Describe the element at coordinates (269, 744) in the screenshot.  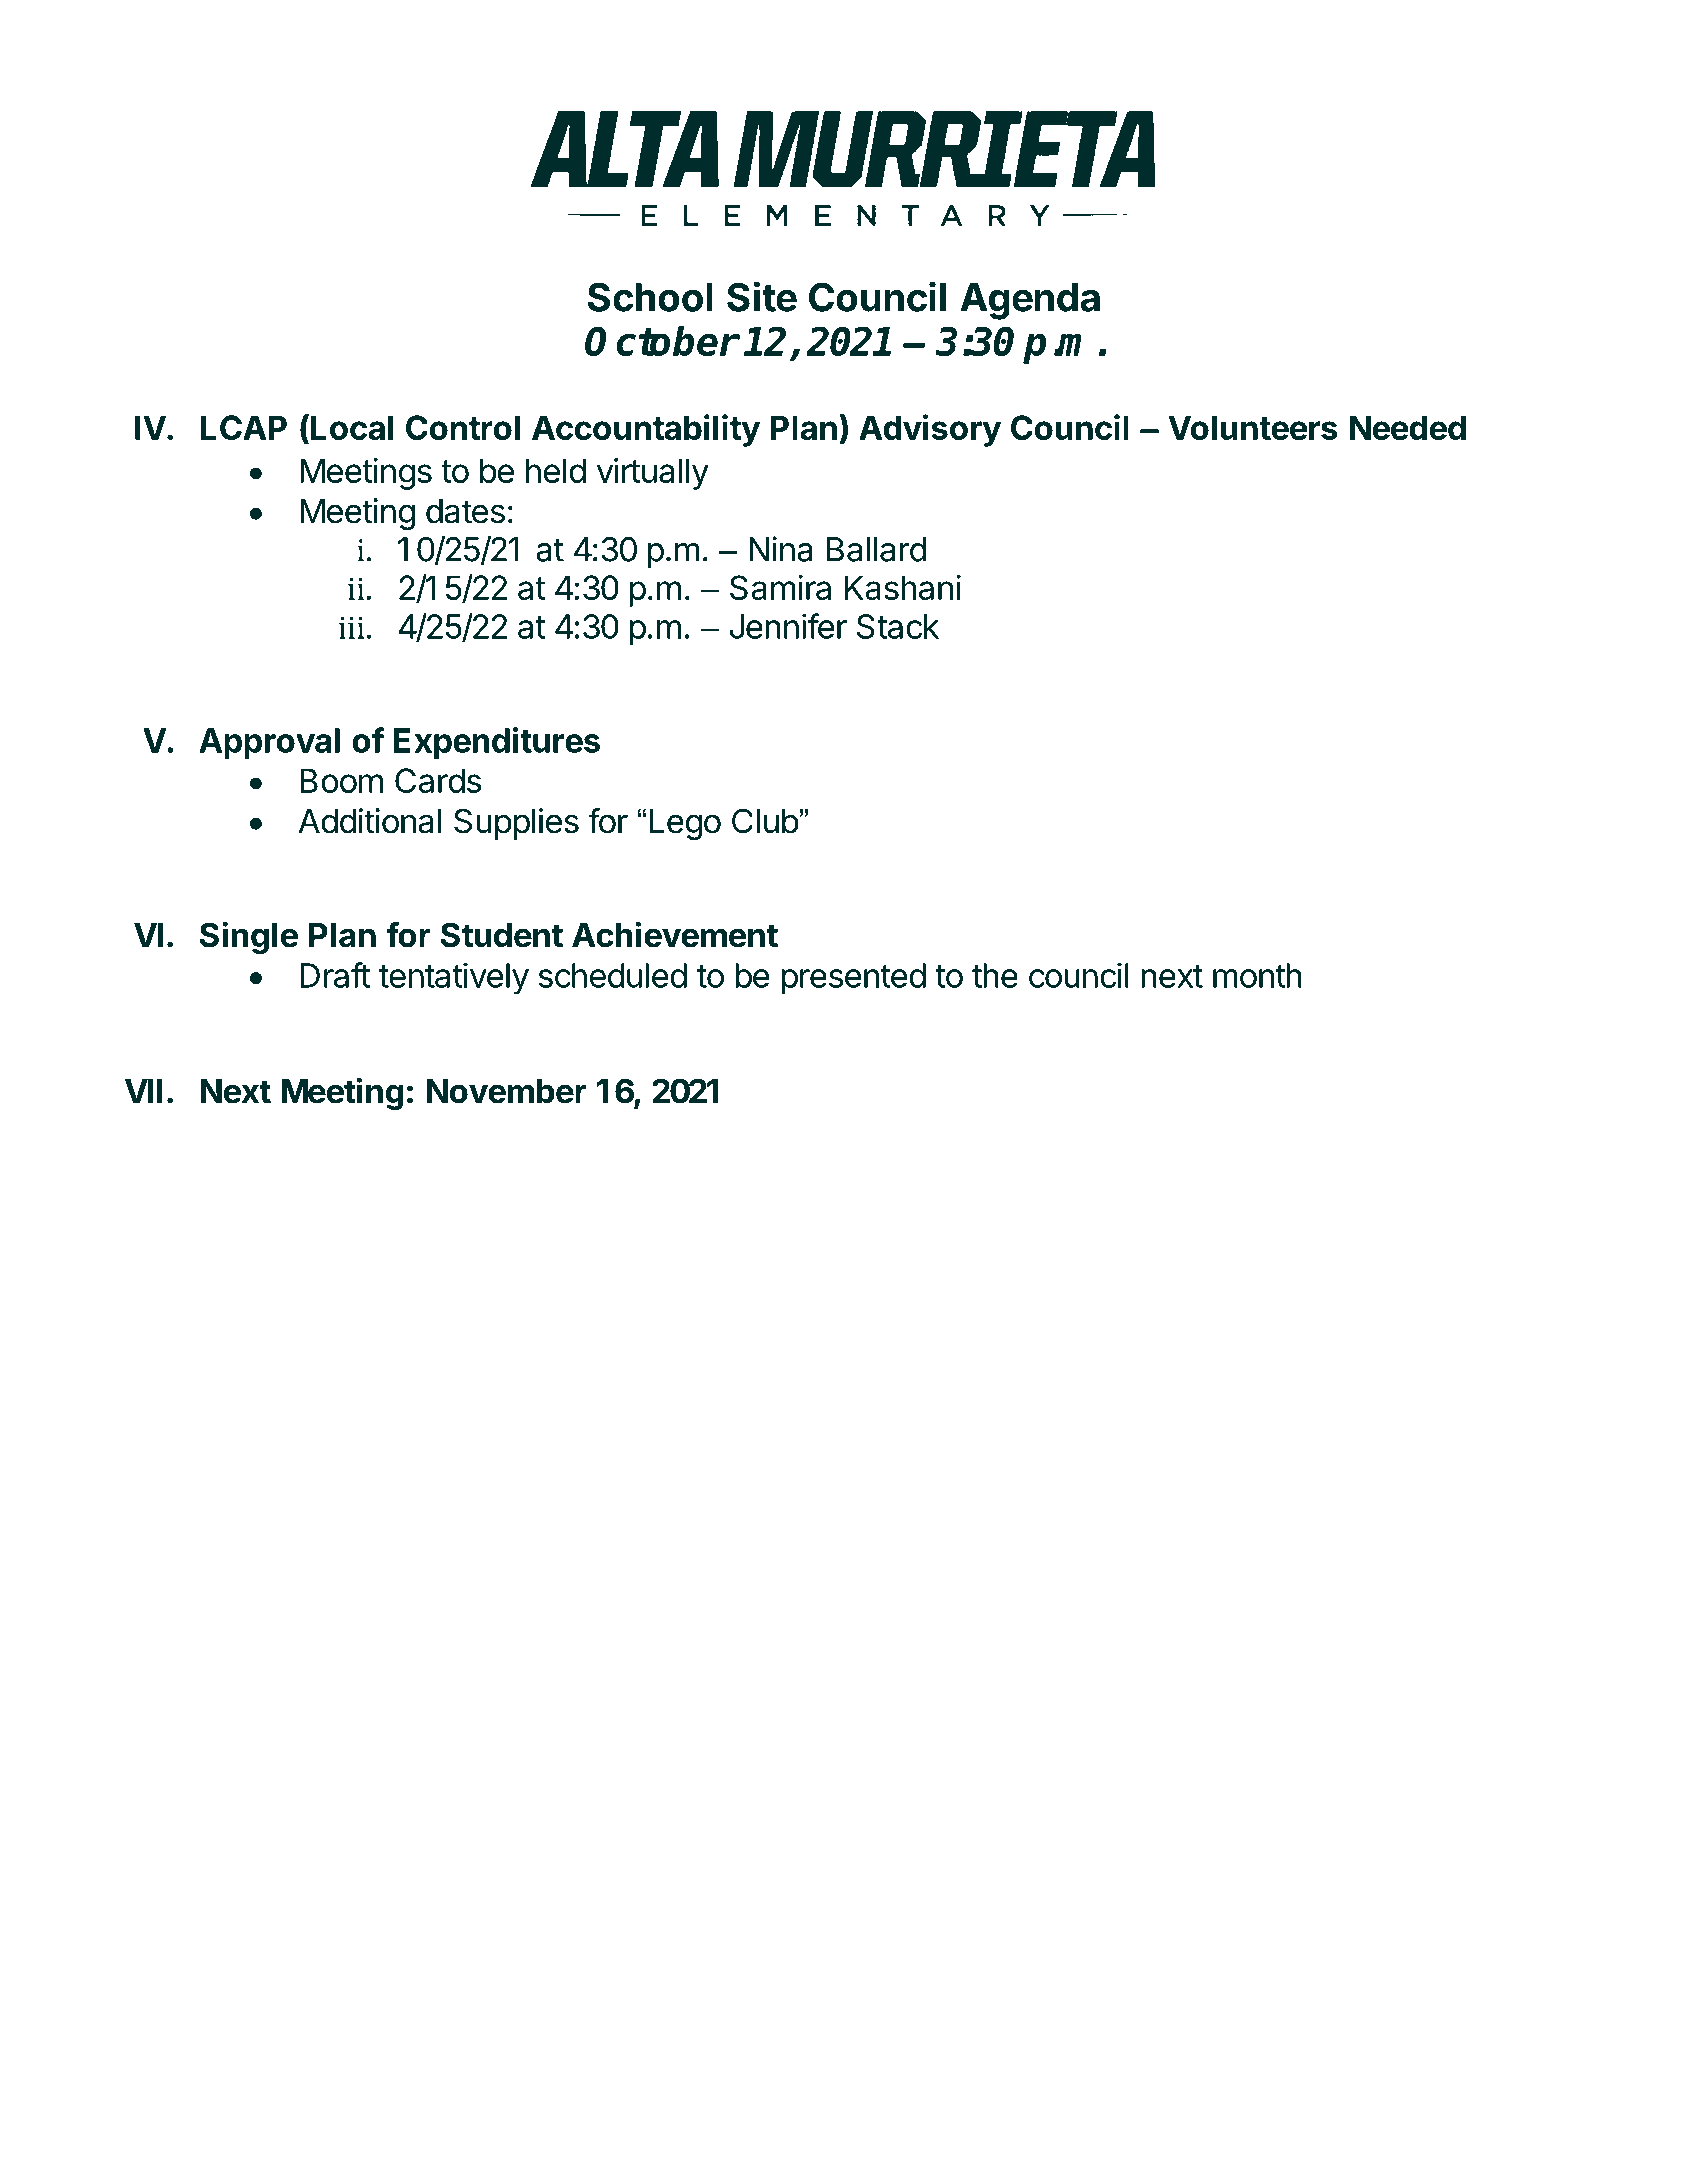
I see `Approval` at that location.
